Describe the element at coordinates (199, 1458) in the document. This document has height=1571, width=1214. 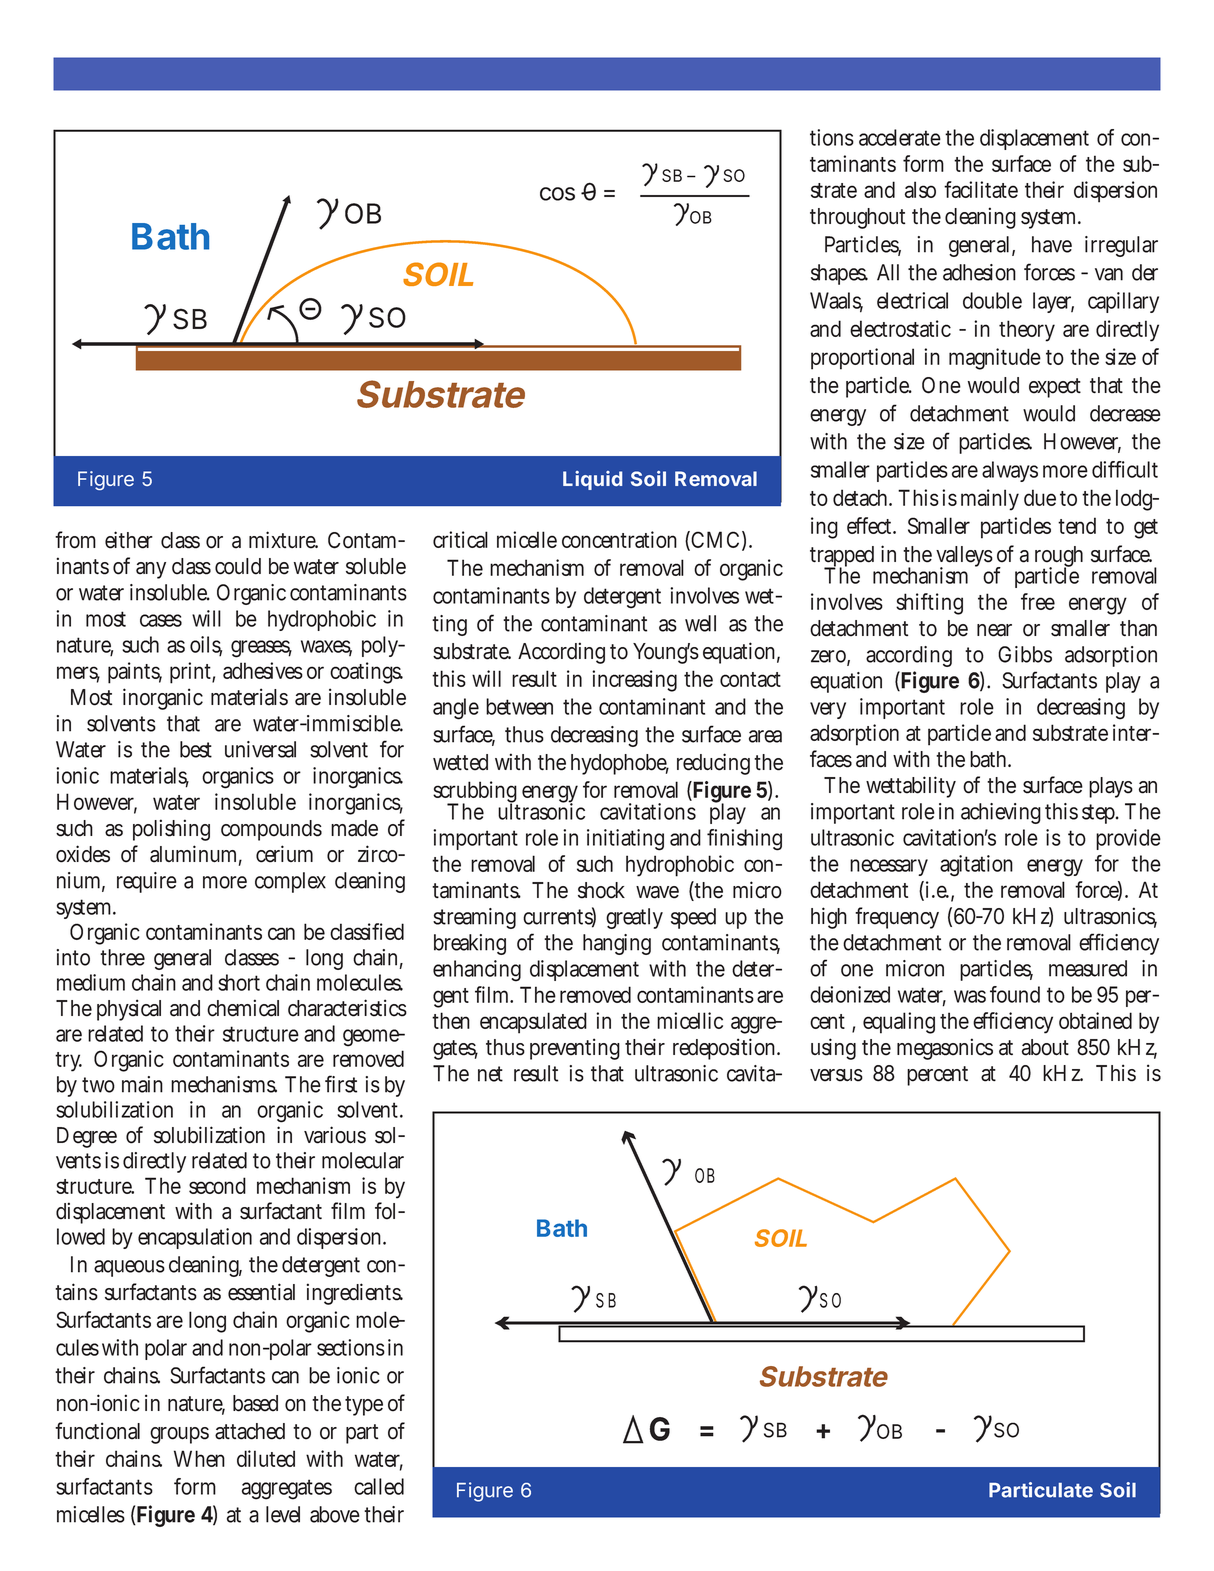
I see `When` at that location.
